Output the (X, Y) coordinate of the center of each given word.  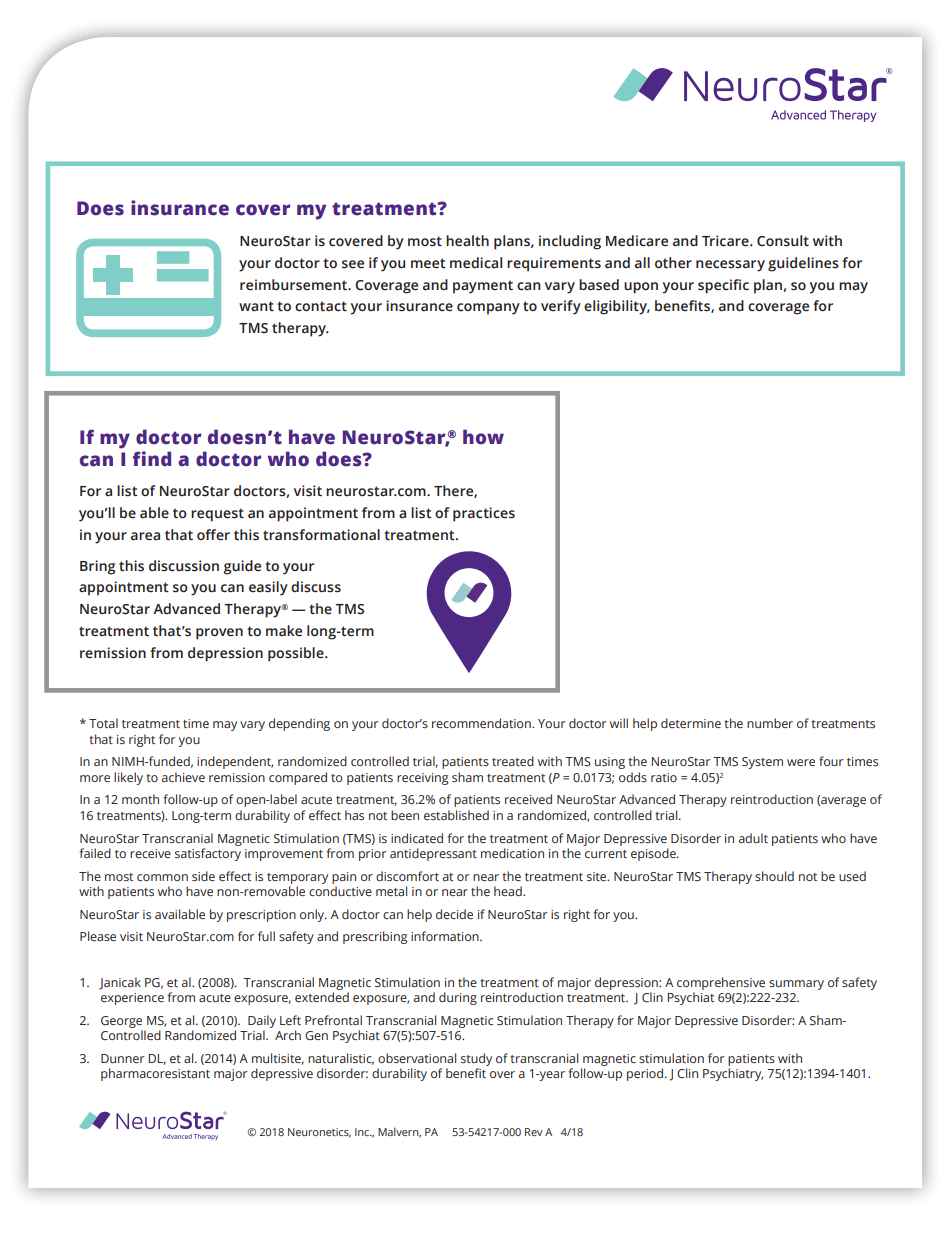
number (770, 723)
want (256, 306)
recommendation (482, 723)
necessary (730, 266)
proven (219, 634)
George (121, 1022)
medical (476, 263)
